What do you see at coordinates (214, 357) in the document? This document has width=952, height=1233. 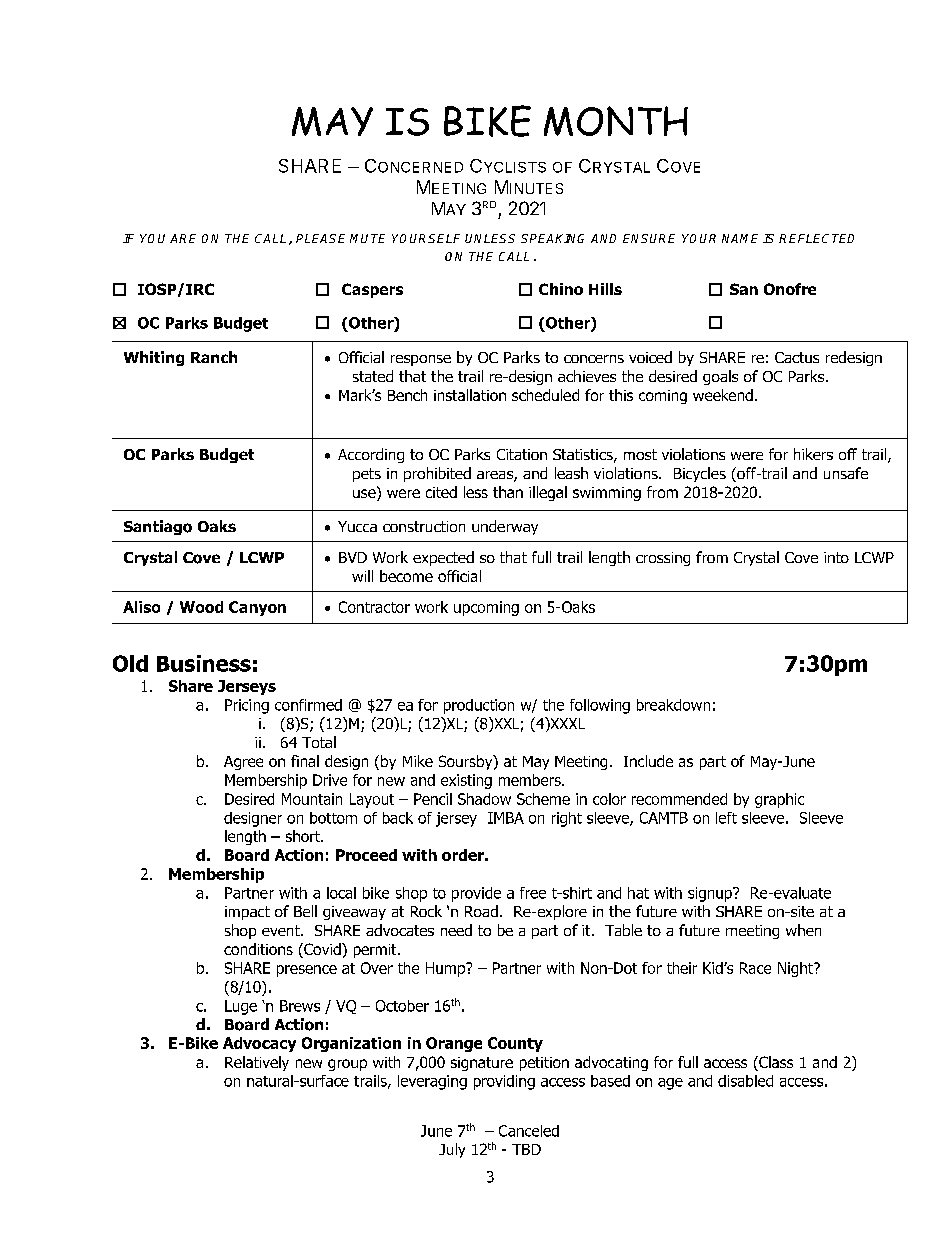 I see `Ranch` at bounding box center [214, 357].
